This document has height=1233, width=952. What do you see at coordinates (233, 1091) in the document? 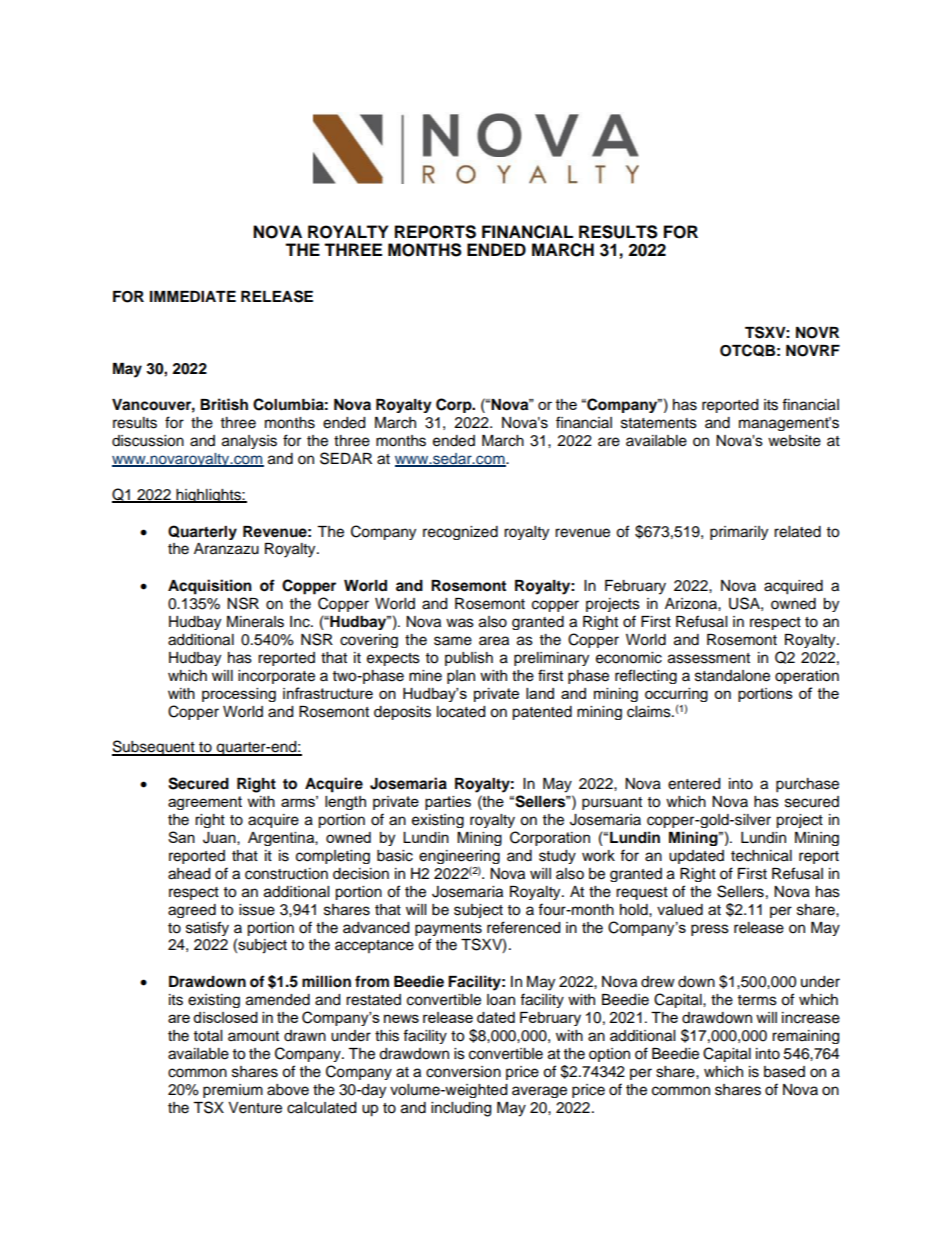
I see `premium` at bounding box center [233, 1091].
